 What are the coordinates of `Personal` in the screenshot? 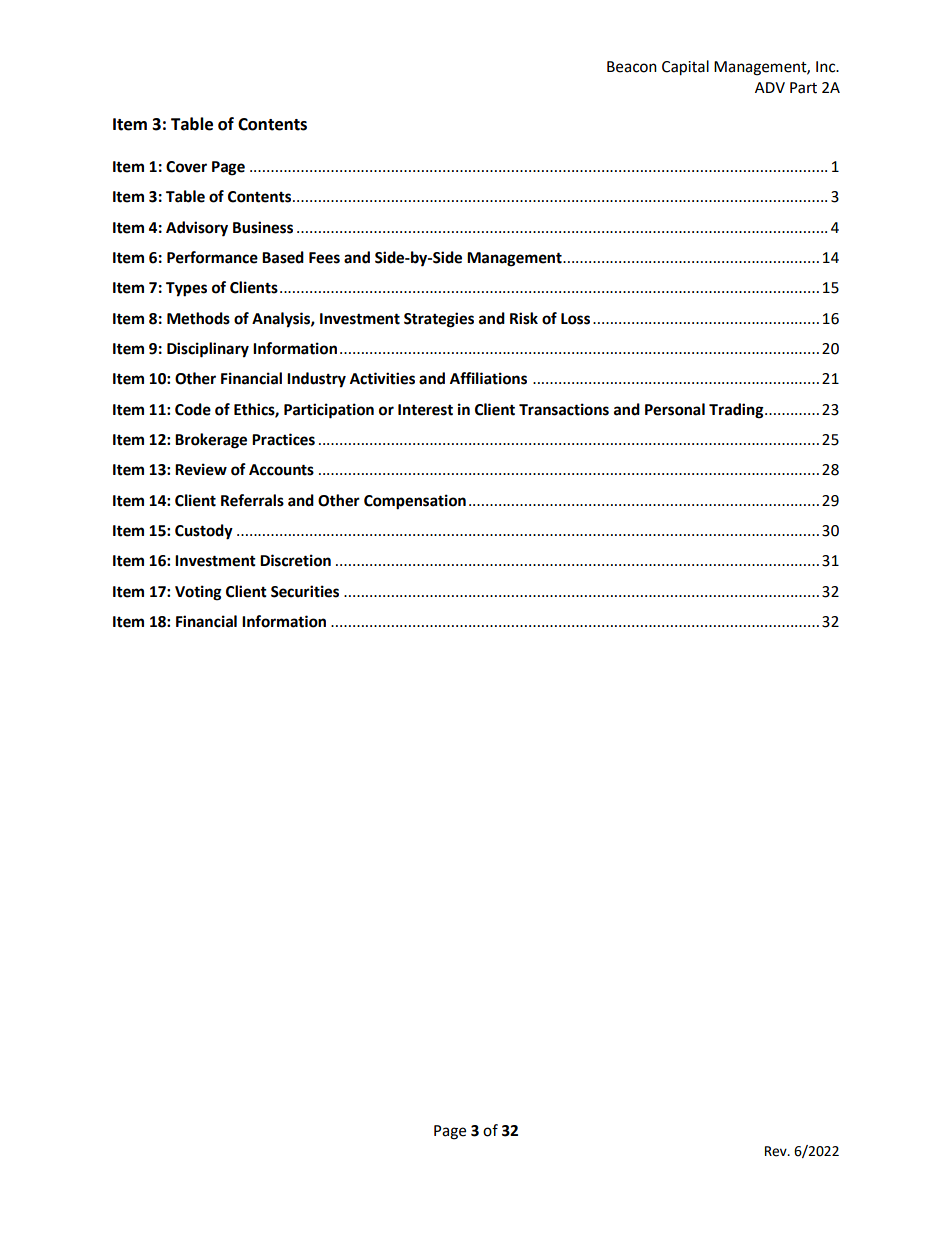 It's located at (675, 409).
